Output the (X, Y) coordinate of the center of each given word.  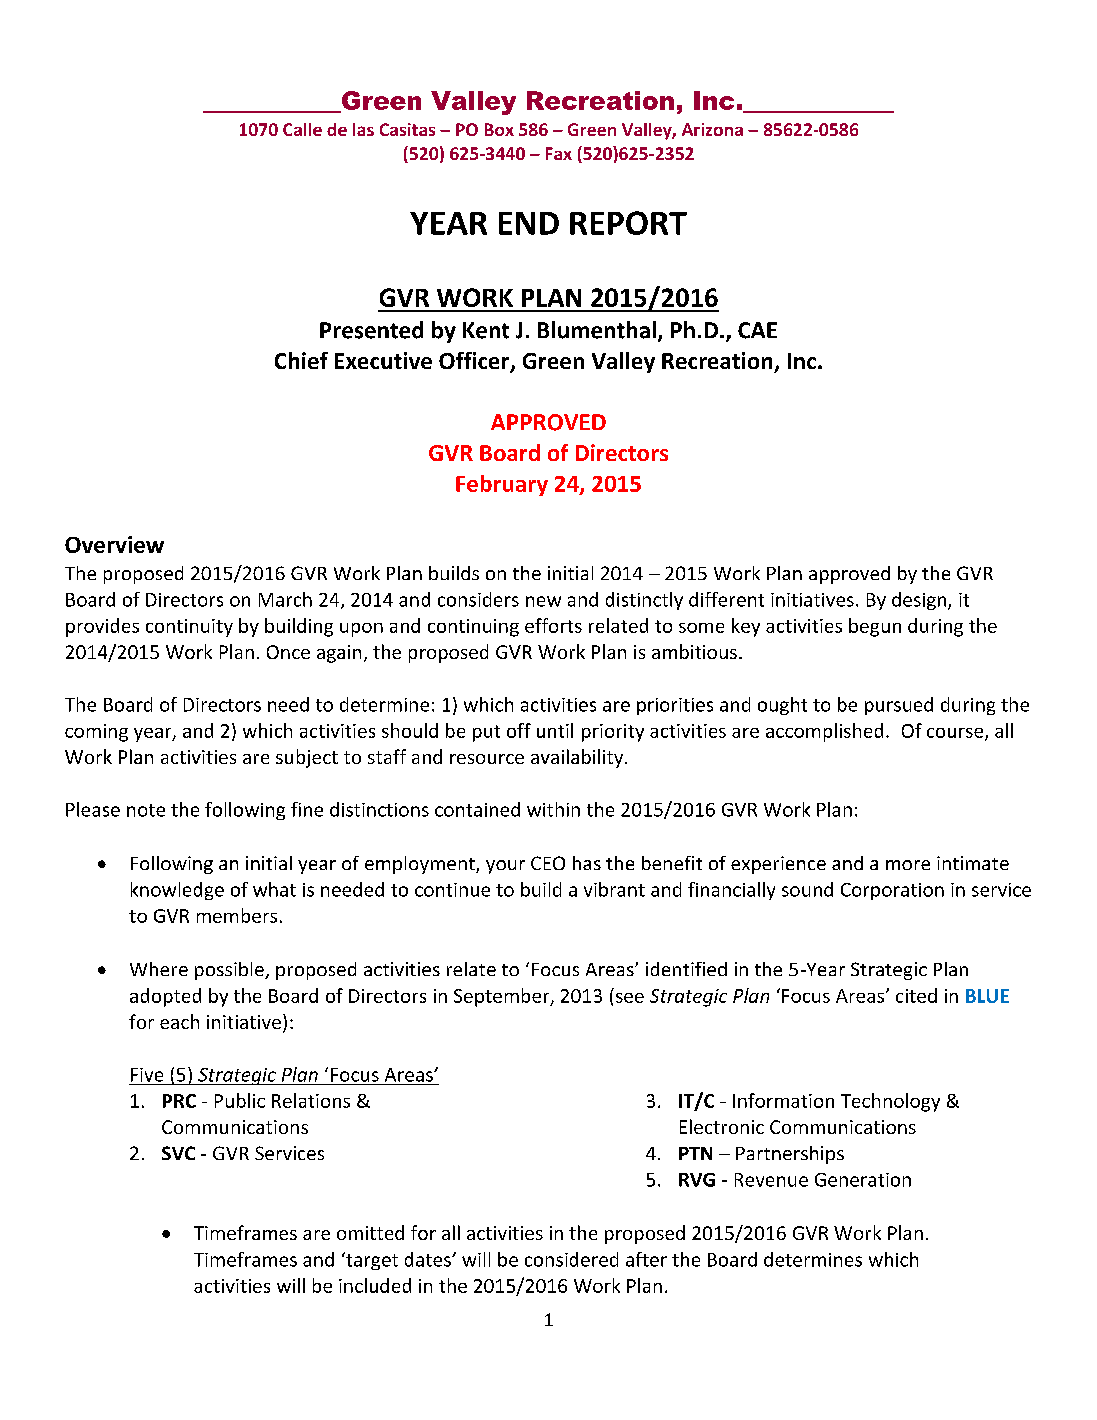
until (555, 730)
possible (230, 971)
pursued (899, 706)
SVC (178, 1153)
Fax (559, 153)
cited (916, 995)
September (503, 997)
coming (96, 733)
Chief (301, 360)
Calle (302, 129)
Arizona (712, 129)
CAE (757, 330)
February (502, 485)
